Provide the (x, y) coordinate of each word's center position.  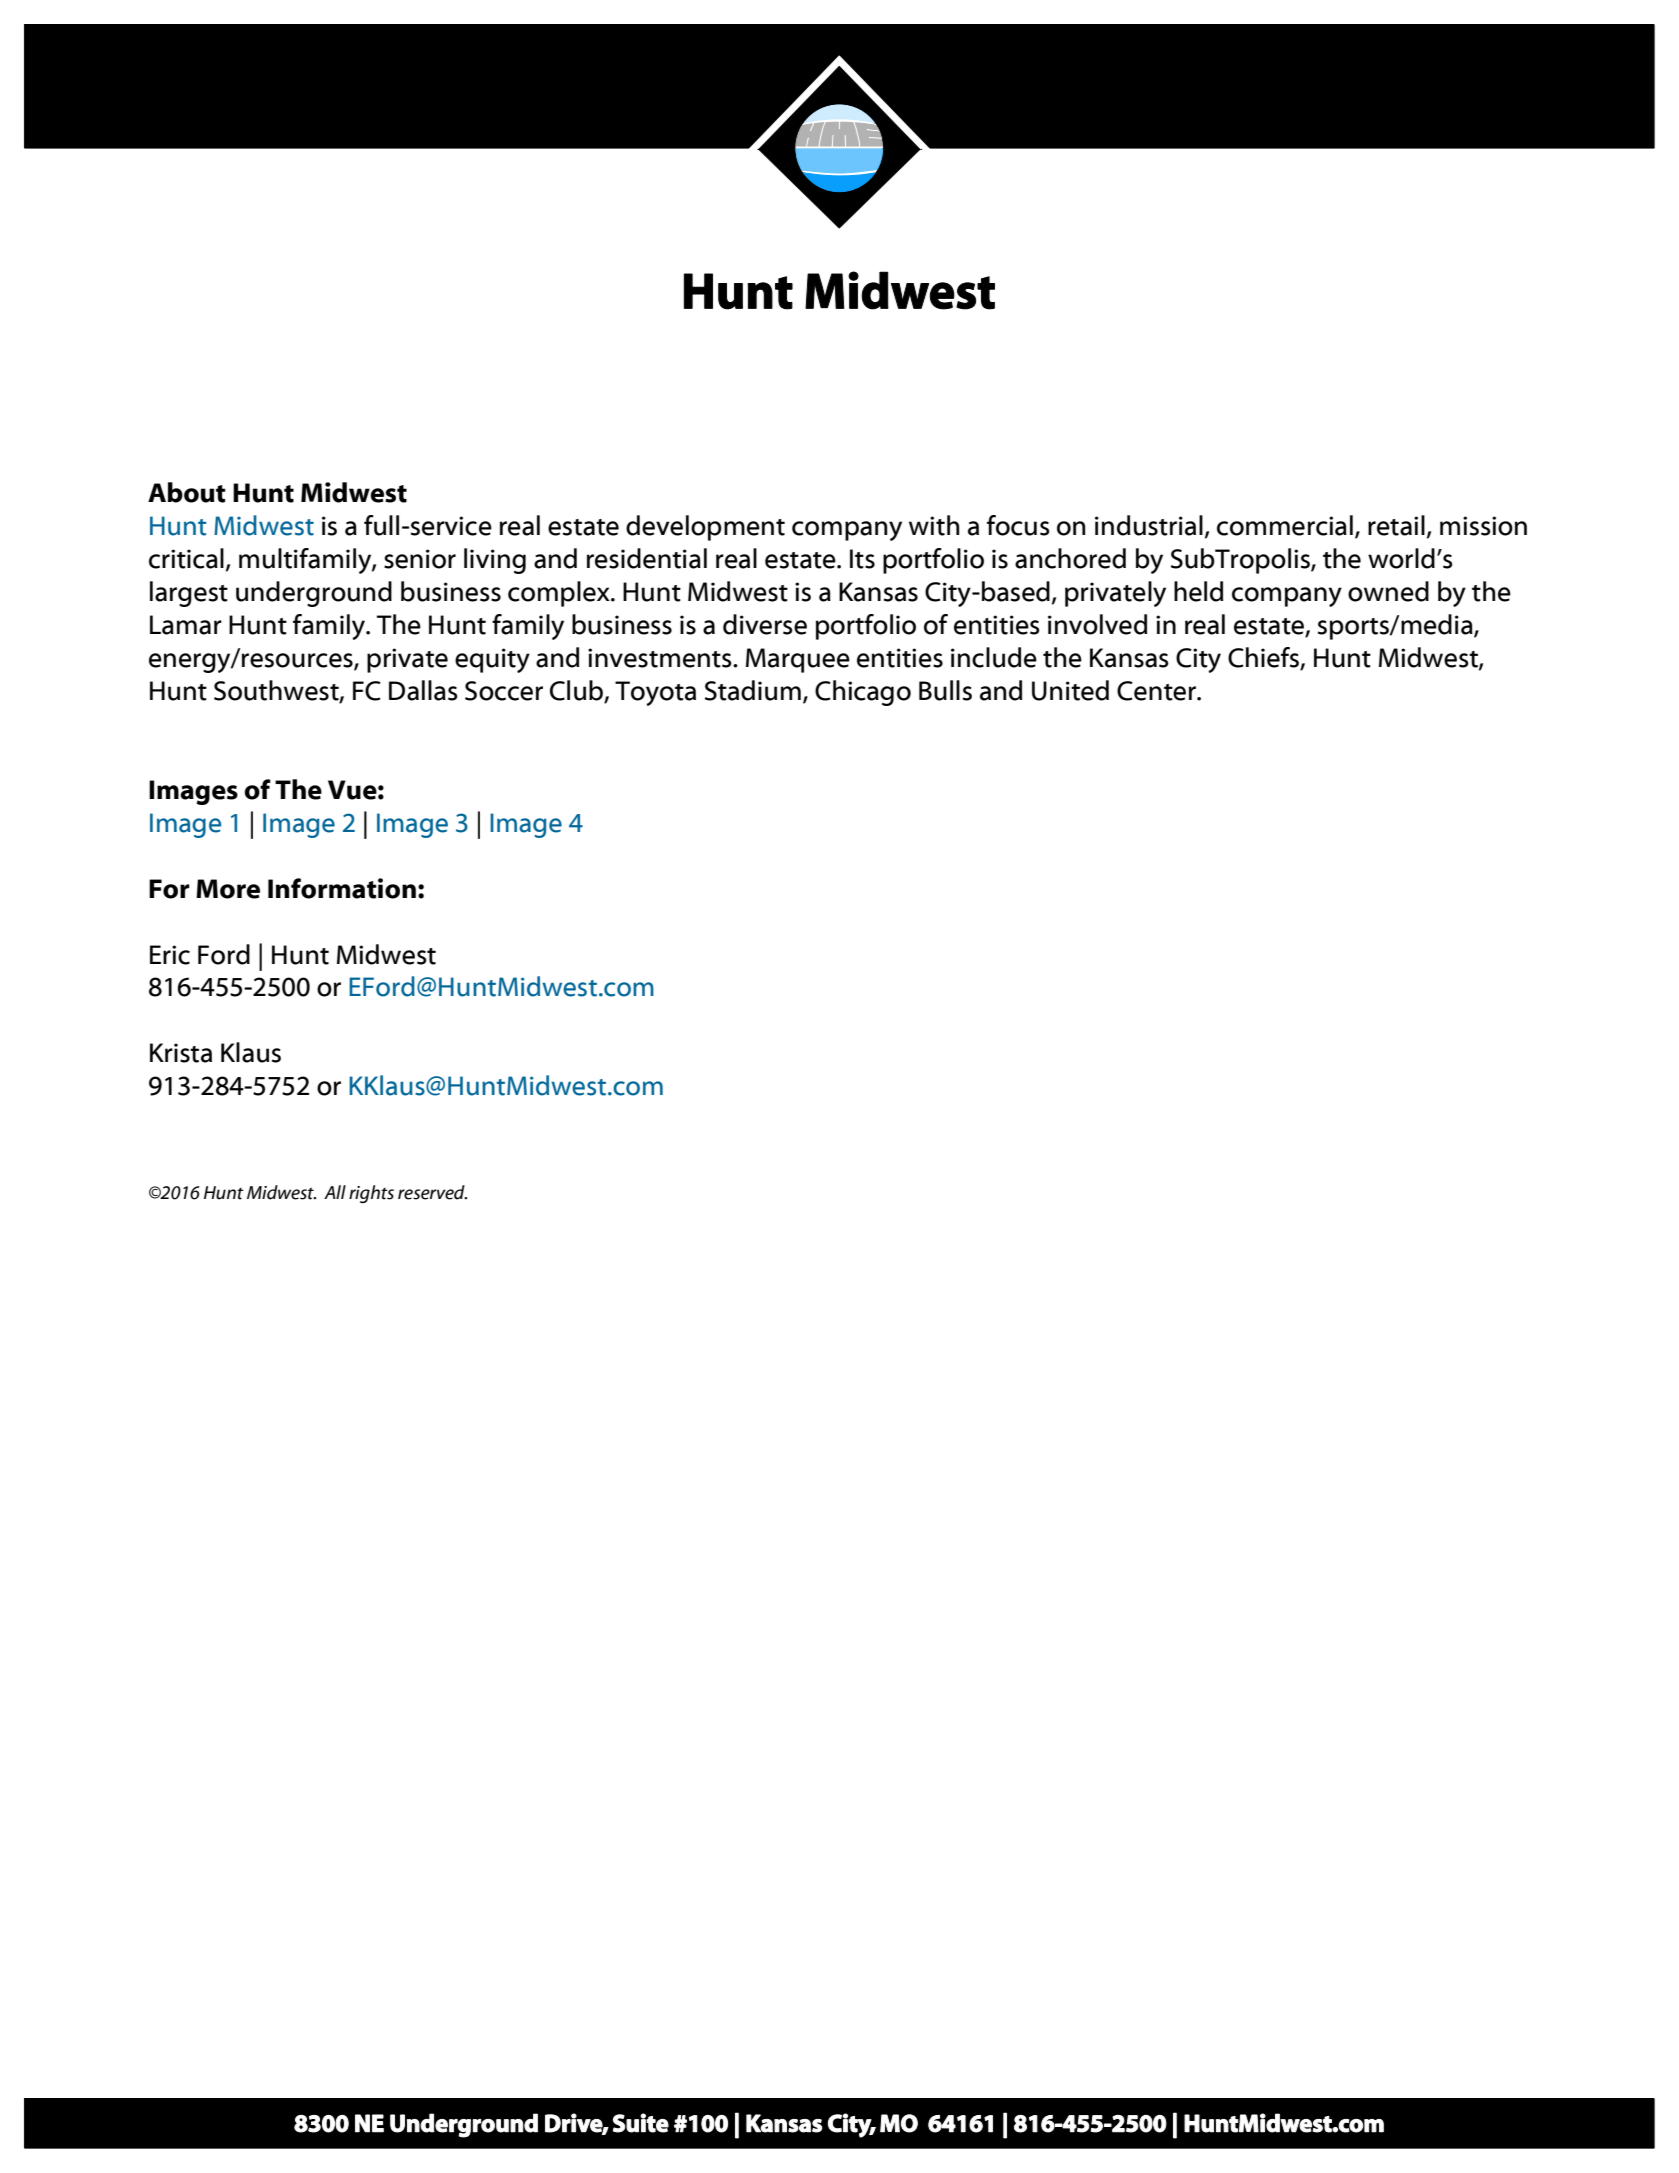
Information (342, 888)
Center (1157, 691)
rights (371, 1194)
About (187, 492)
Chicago (863, 693)
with (934, 525)
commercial (1285, 525)
